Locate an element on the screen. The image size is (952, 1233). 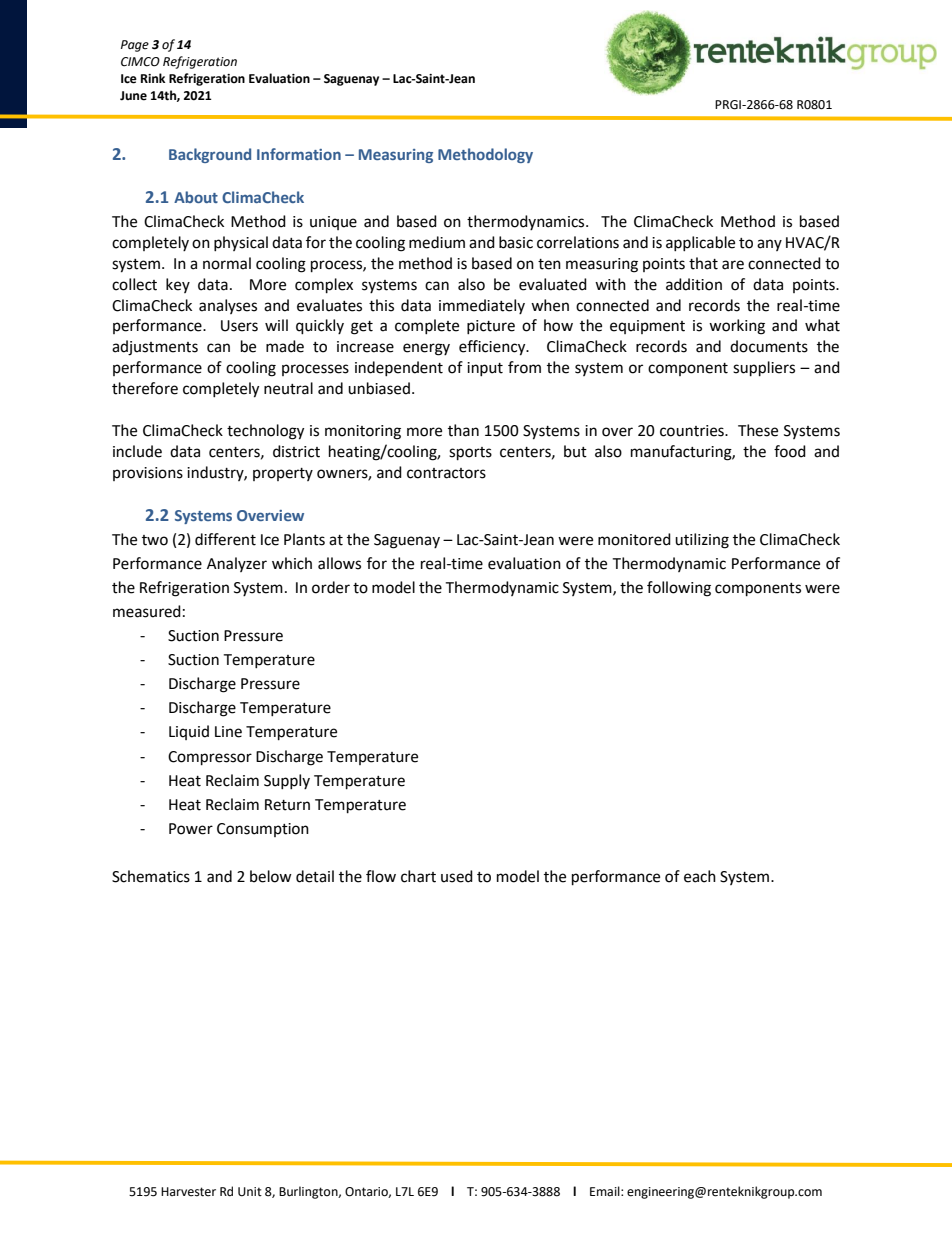
Harvester is located at coordinates (188, 1192).
